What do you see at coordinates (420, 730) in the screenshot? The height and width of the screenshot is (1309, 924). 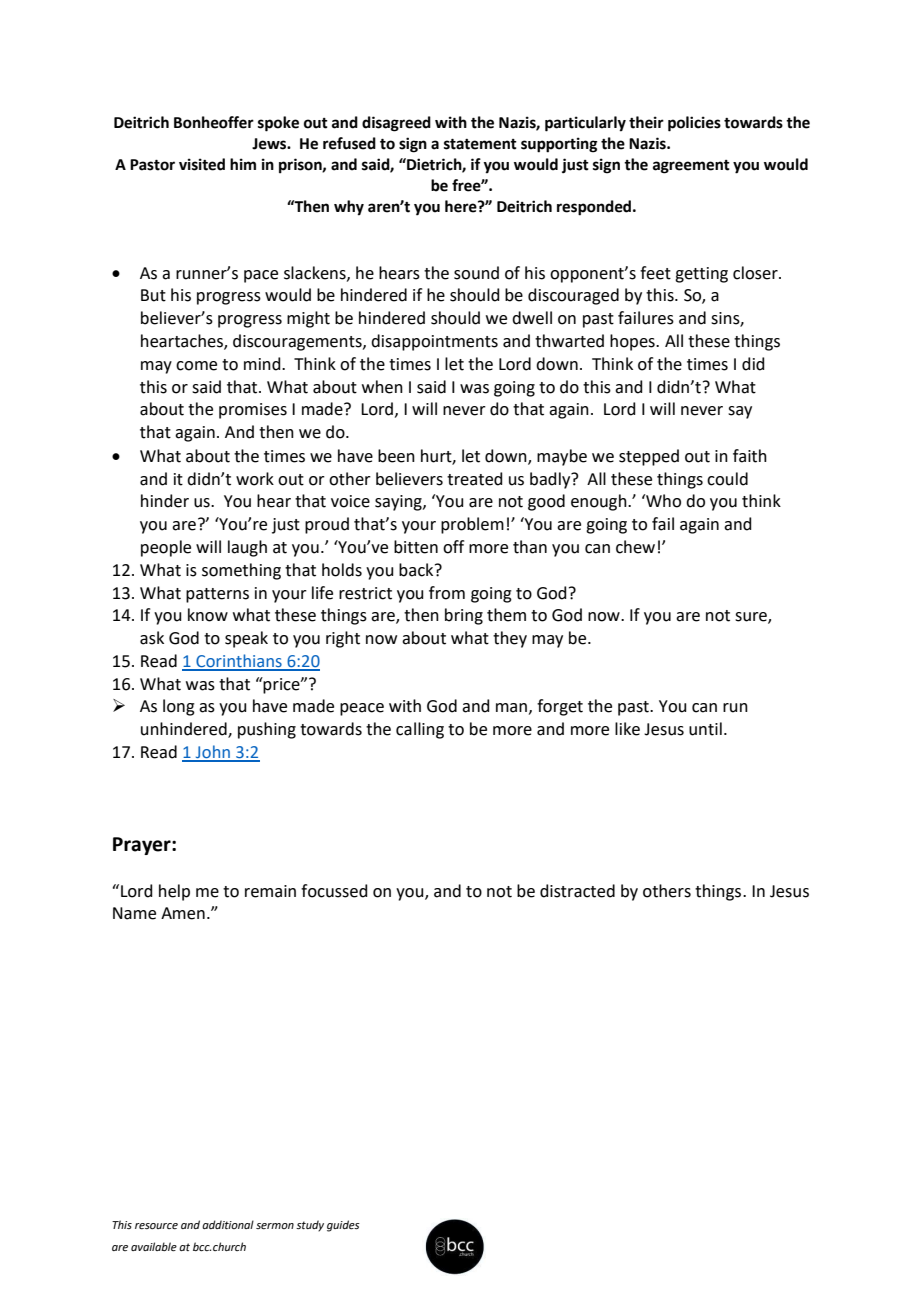 I see `calling` at bounding box center [420, 730].
